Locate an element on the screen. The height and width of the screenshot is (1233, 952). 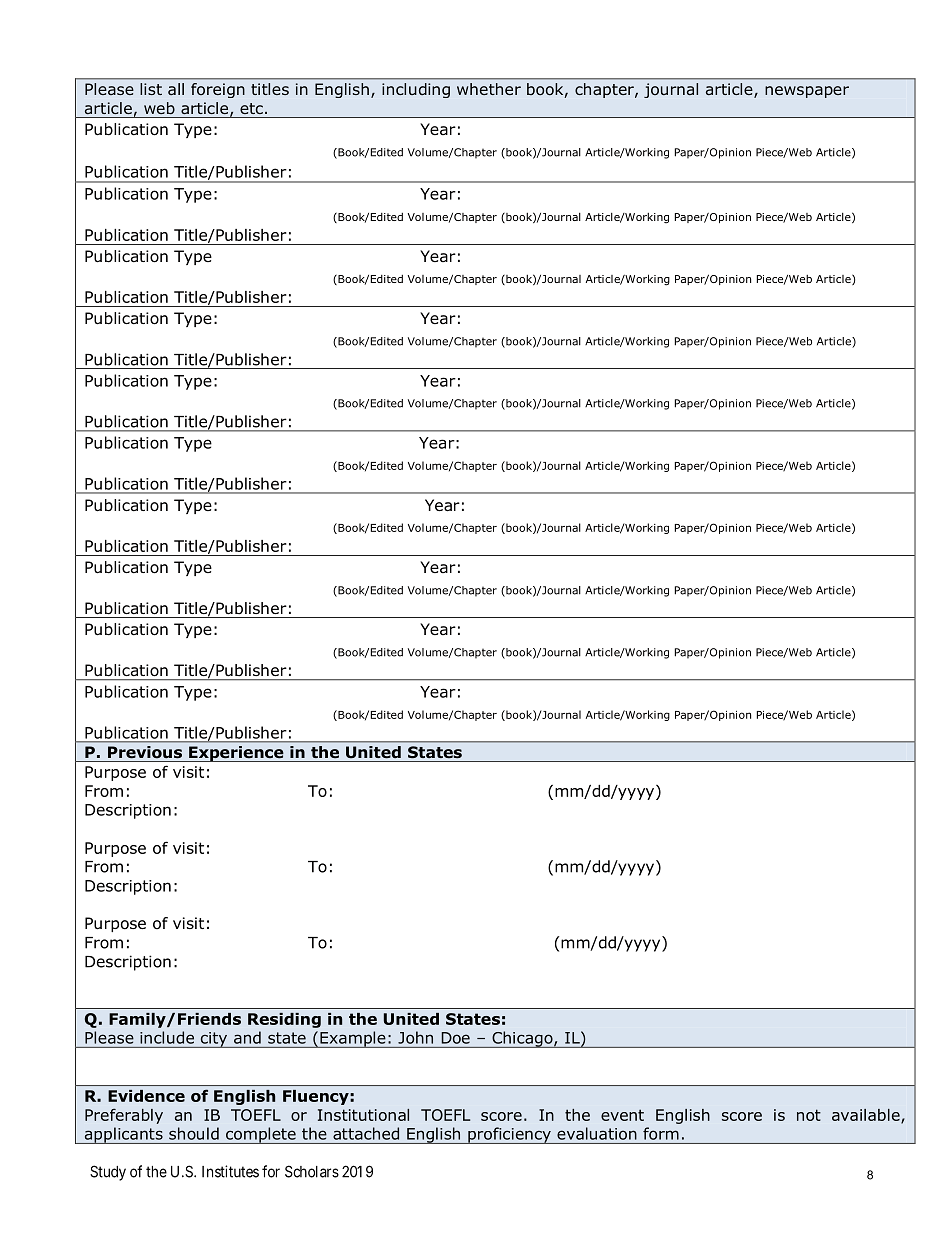
Experience is located at coordinates (236, 754).
